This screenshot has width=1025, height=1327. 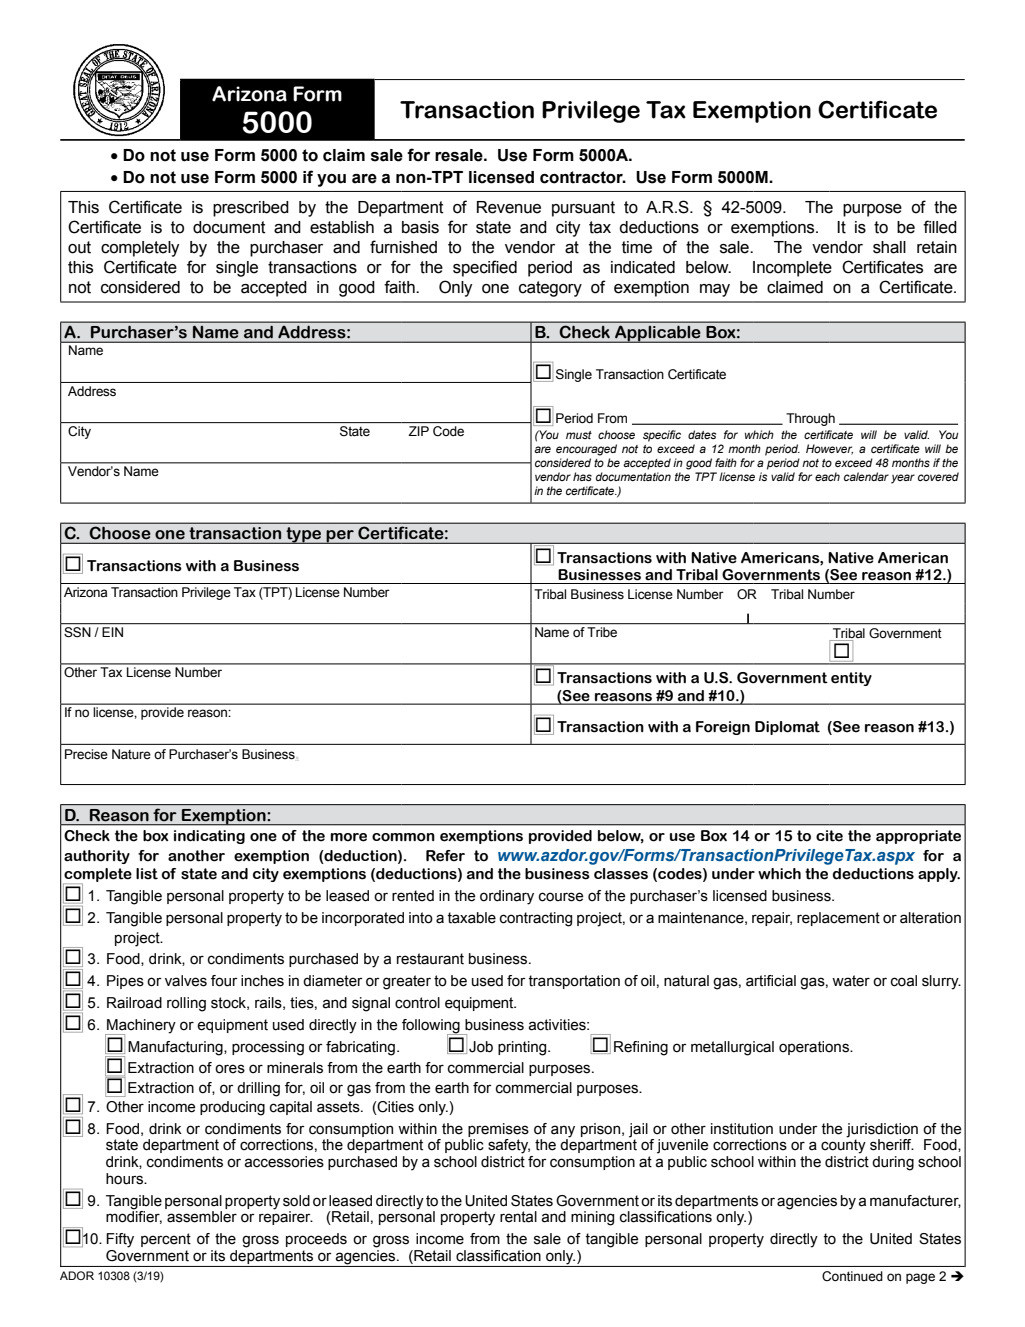 I want to click on Revenue, so click(x=509, y=207).
